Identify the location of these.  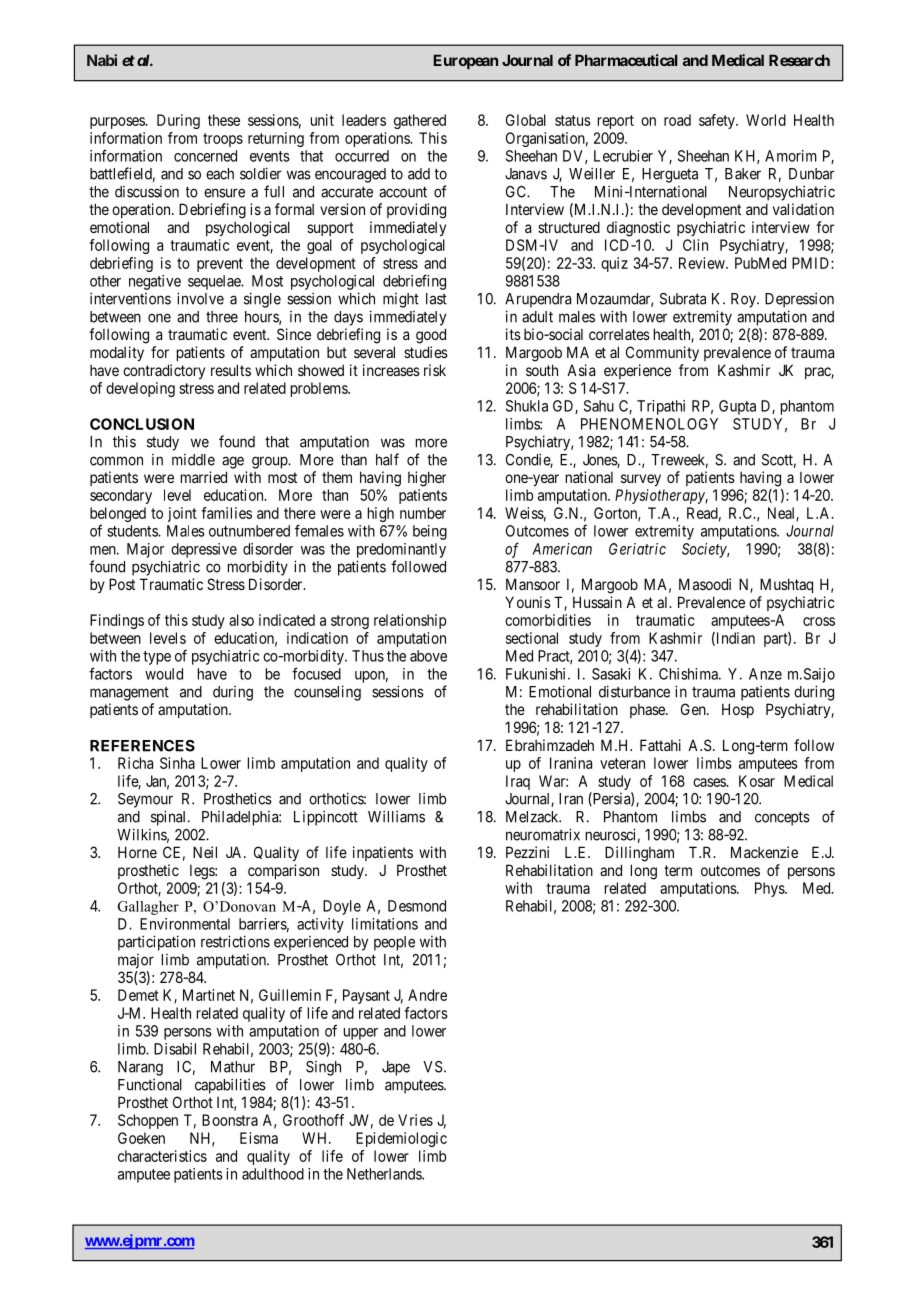
(224, 120).
